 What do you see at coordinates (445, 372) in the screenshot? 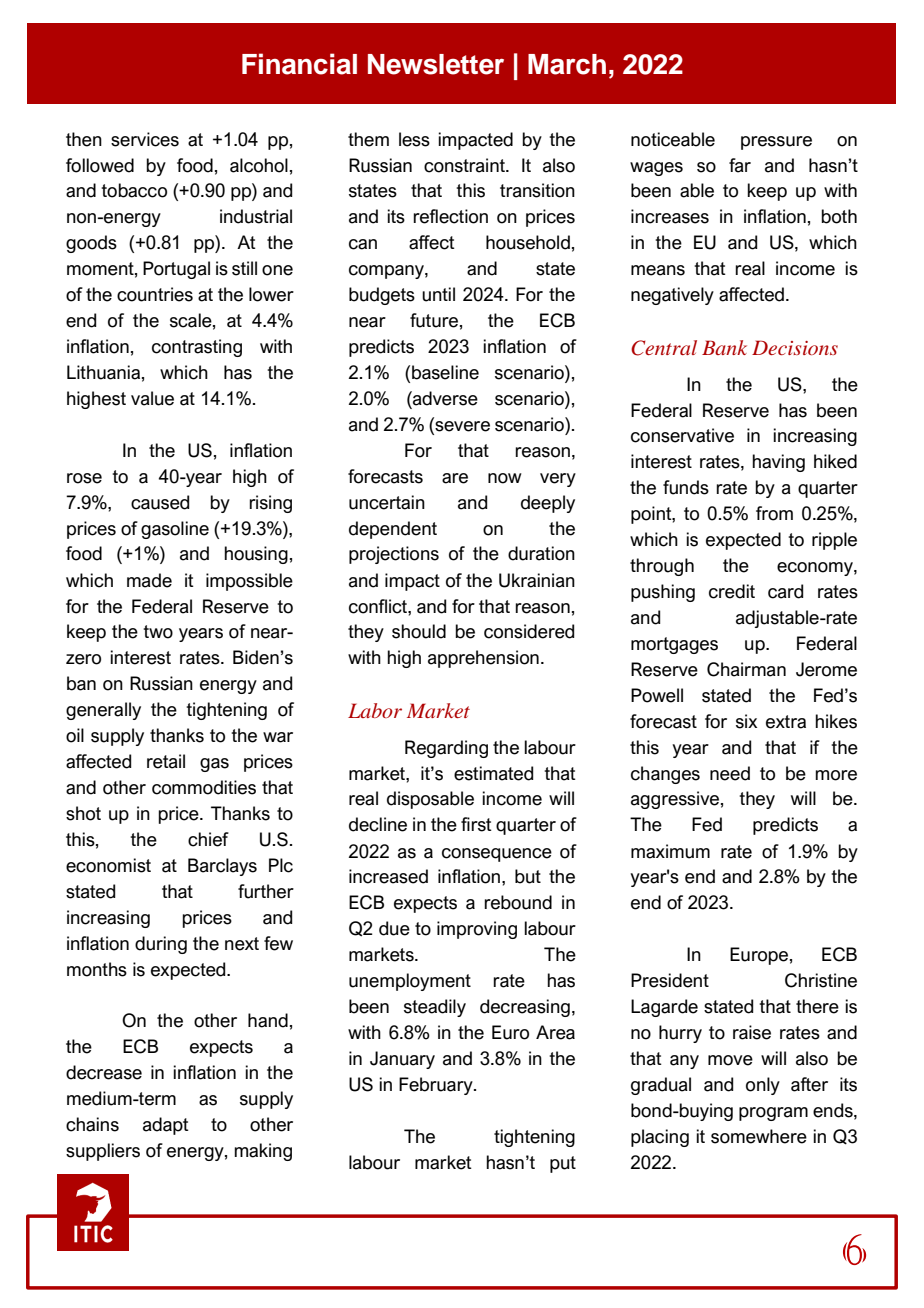
I see `baseline` at bounding box center [445, 372].
